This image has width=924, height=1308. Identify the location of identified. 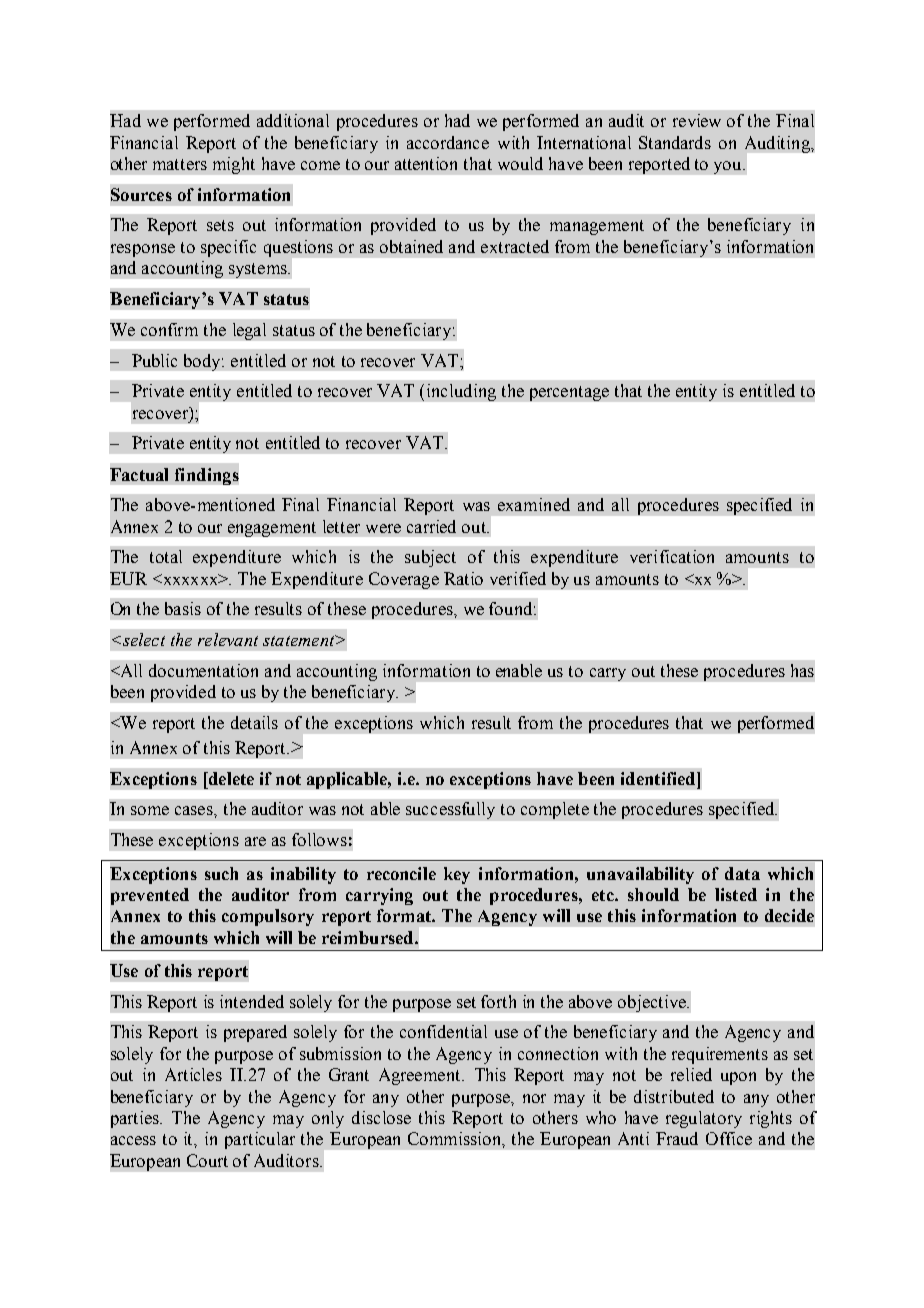
(659, 778).
